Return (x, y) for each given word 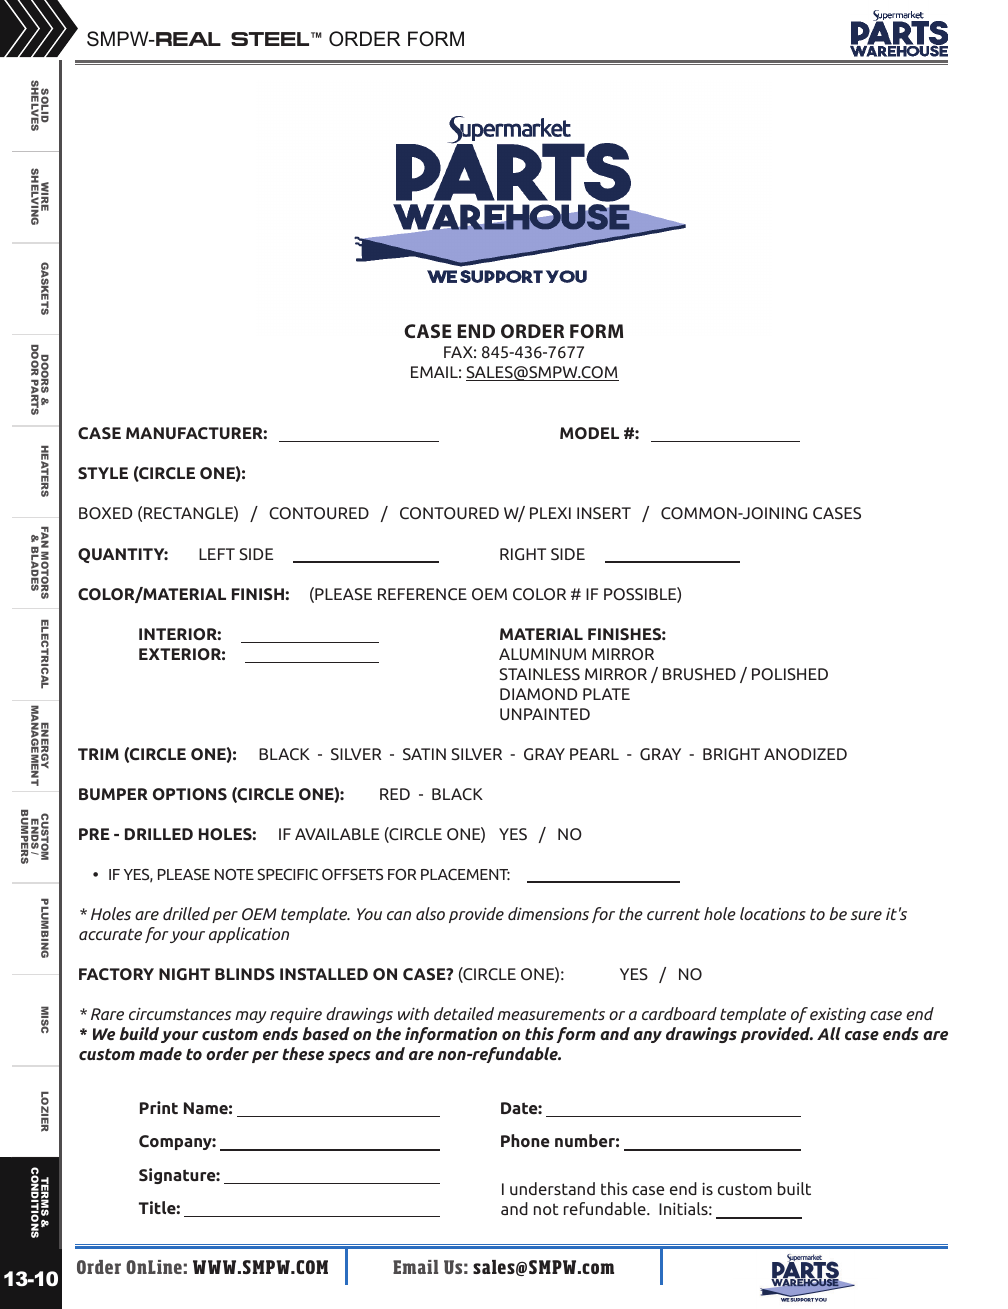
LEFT (217, 554)
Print (159, 1107)
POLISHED (790, 674)
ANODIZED (805, 754)
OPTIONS (190, 794)
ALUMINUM (542, 654)
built (794, 1188)
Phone (525, 1140)
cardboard (679, 1013)
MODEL (589, 433)
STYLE (103, 473)
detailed (464, 1013)
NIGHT (184, 974)
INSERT (604, 513)
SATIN (424, 754)
